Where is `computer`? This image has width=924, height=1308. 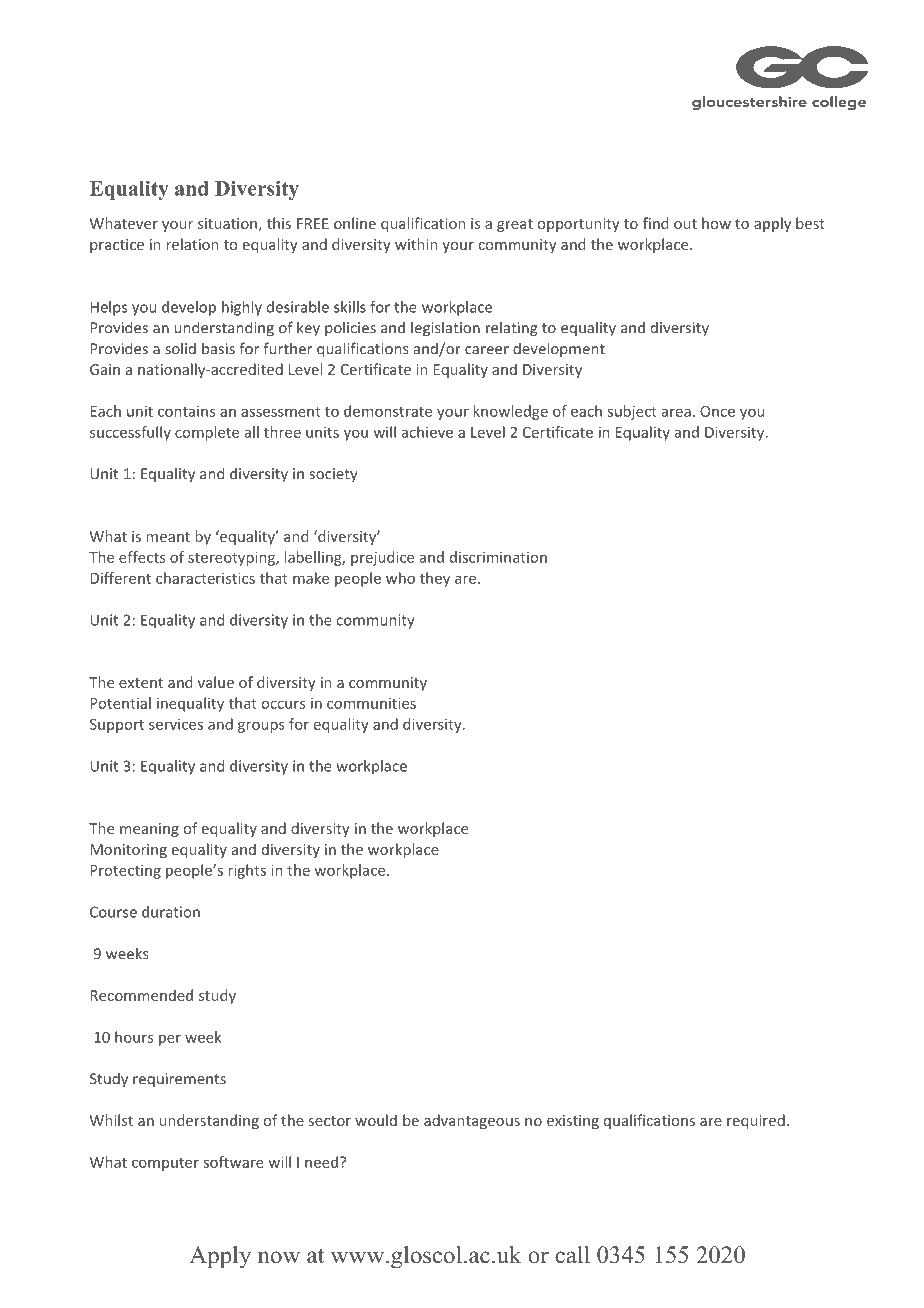
computer is located at coordinates (165, 1164).
